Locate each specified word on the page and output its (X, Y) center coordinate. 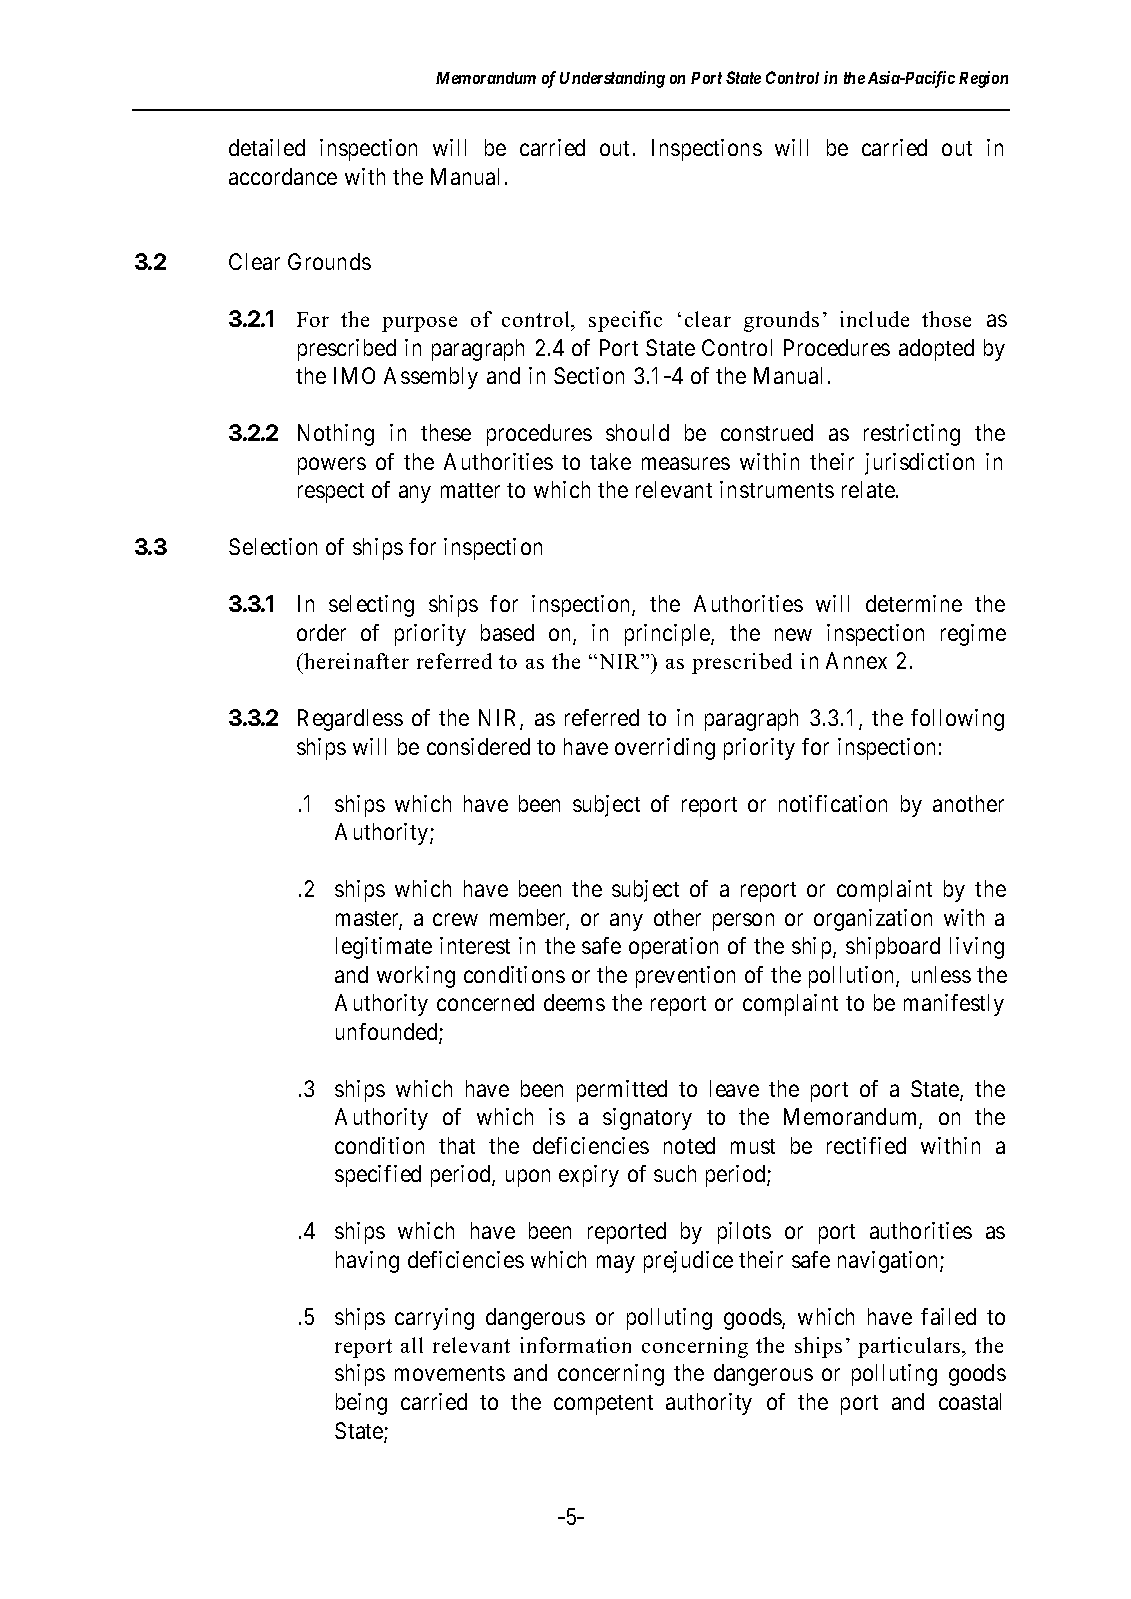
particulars (910, 1347)
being (361, 1404)
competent (603, 1405)
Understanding (612, 79)
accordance (283, 176)
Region (983, 79)
